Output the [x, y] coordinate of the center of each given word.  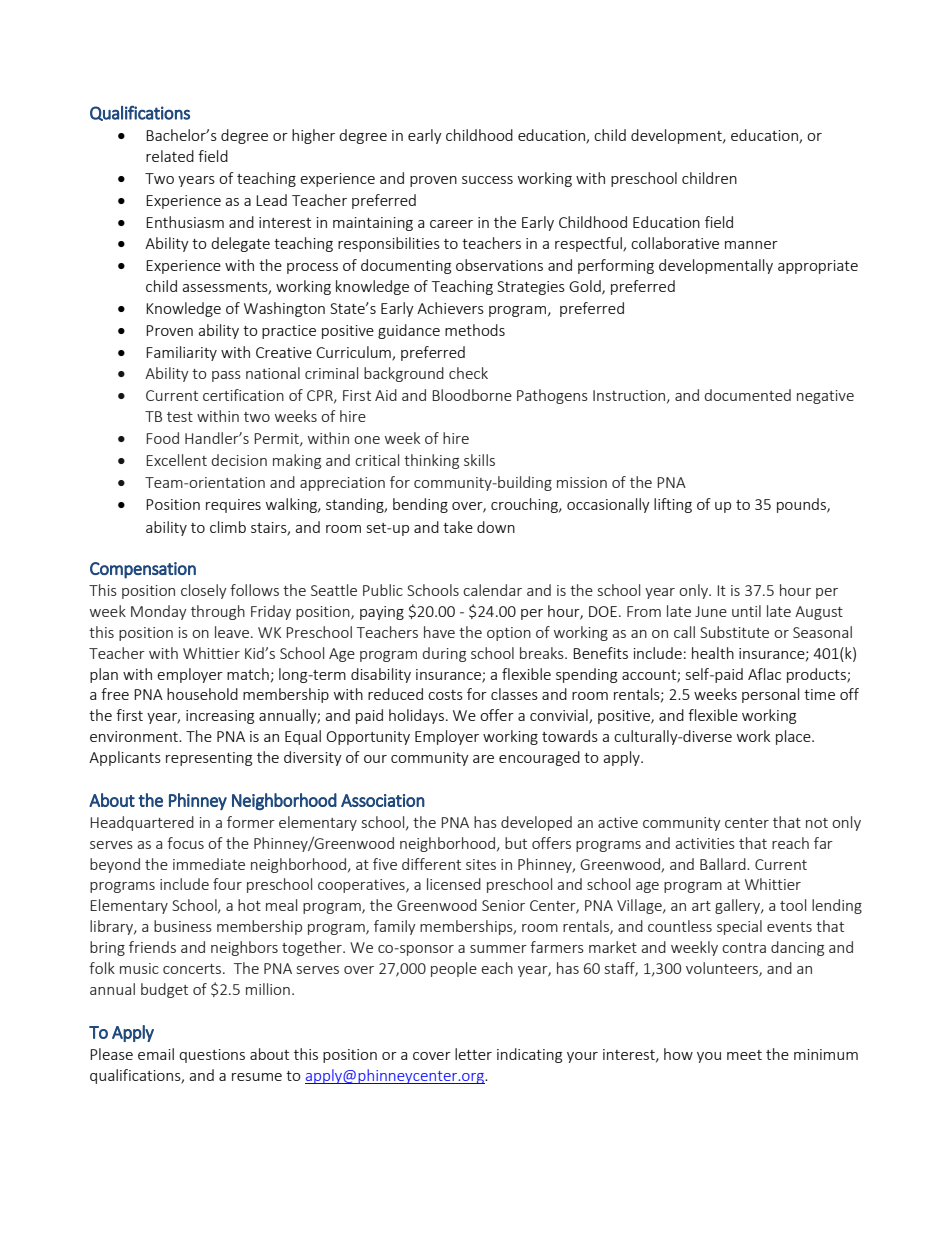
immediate [209, 864]
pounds [802, 505]
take [458, 527]
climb [228, 527]
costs [445, 695]
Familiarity [181, 353]
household [202, 694]
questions [212, 1056]
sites [481, 864]
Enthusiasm [185, 222]
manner [751, 245]
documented [747, 395]
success [487, 180]
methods [475, 330]
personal [770, 695]
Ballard [724, 864]
